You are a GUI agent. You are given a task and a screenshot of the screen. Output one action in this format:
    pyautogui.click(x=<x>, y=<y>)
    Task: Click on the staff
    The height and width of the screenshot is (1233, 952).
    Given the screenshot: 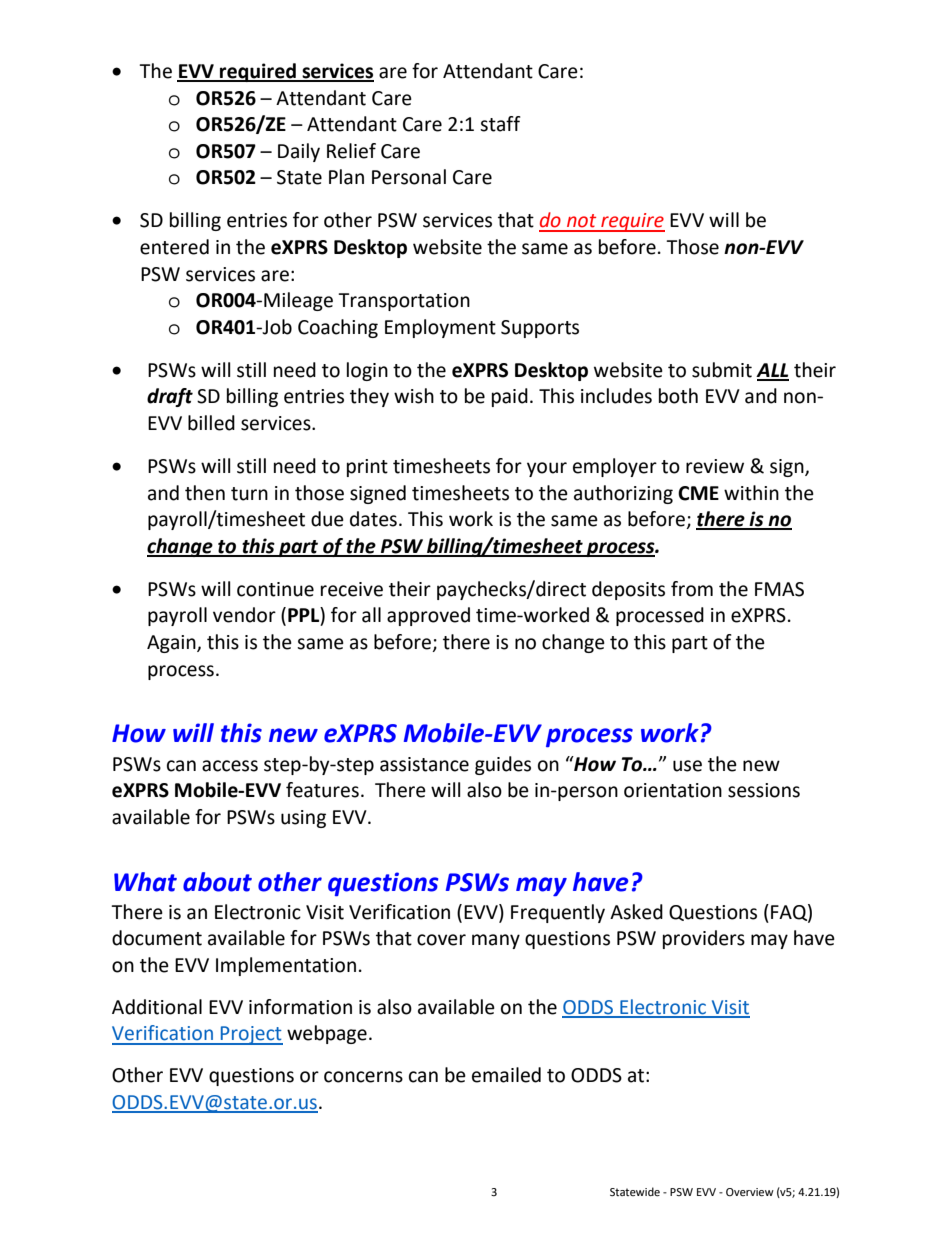 What is the action you would take?
    pyautogui.click(x=500, y=124)
